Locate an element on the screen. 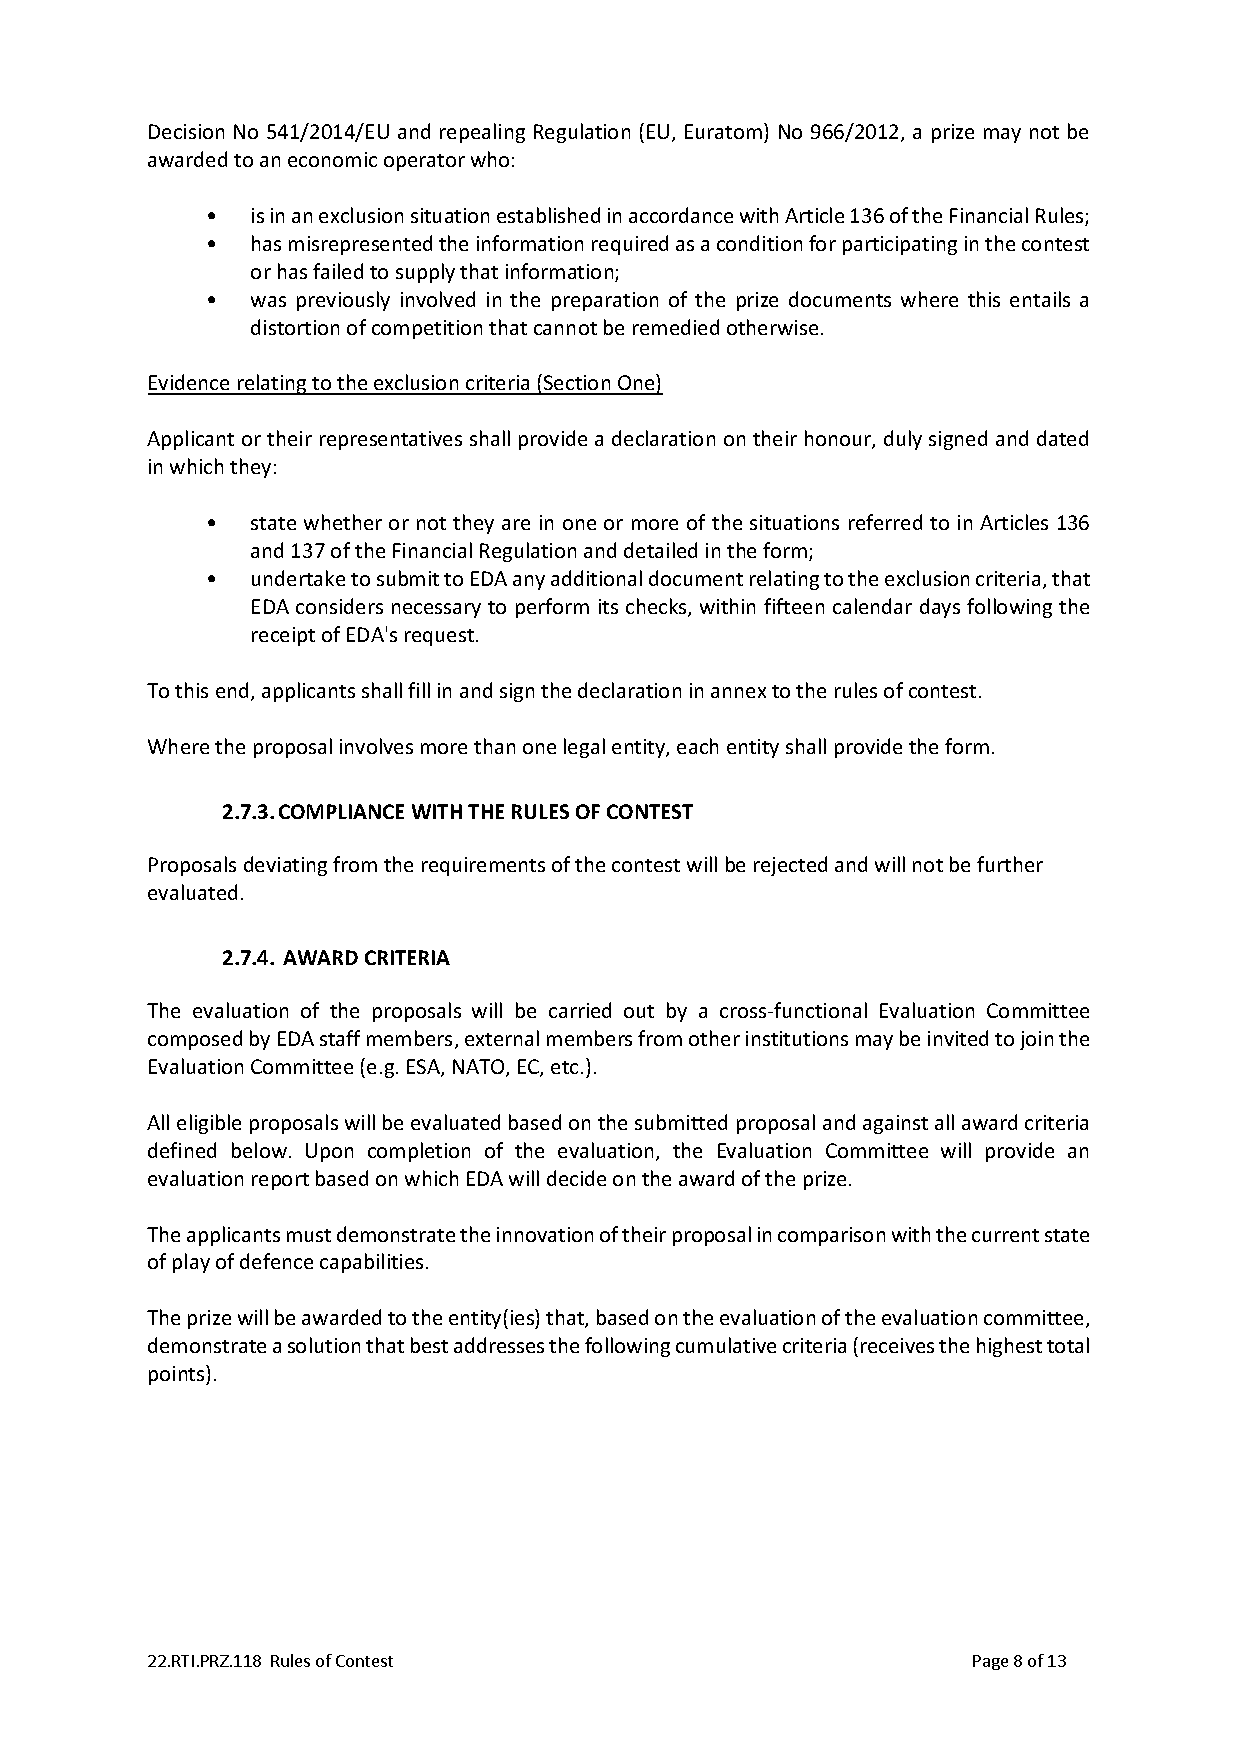  Page is located at coordinates (990, 1662).
